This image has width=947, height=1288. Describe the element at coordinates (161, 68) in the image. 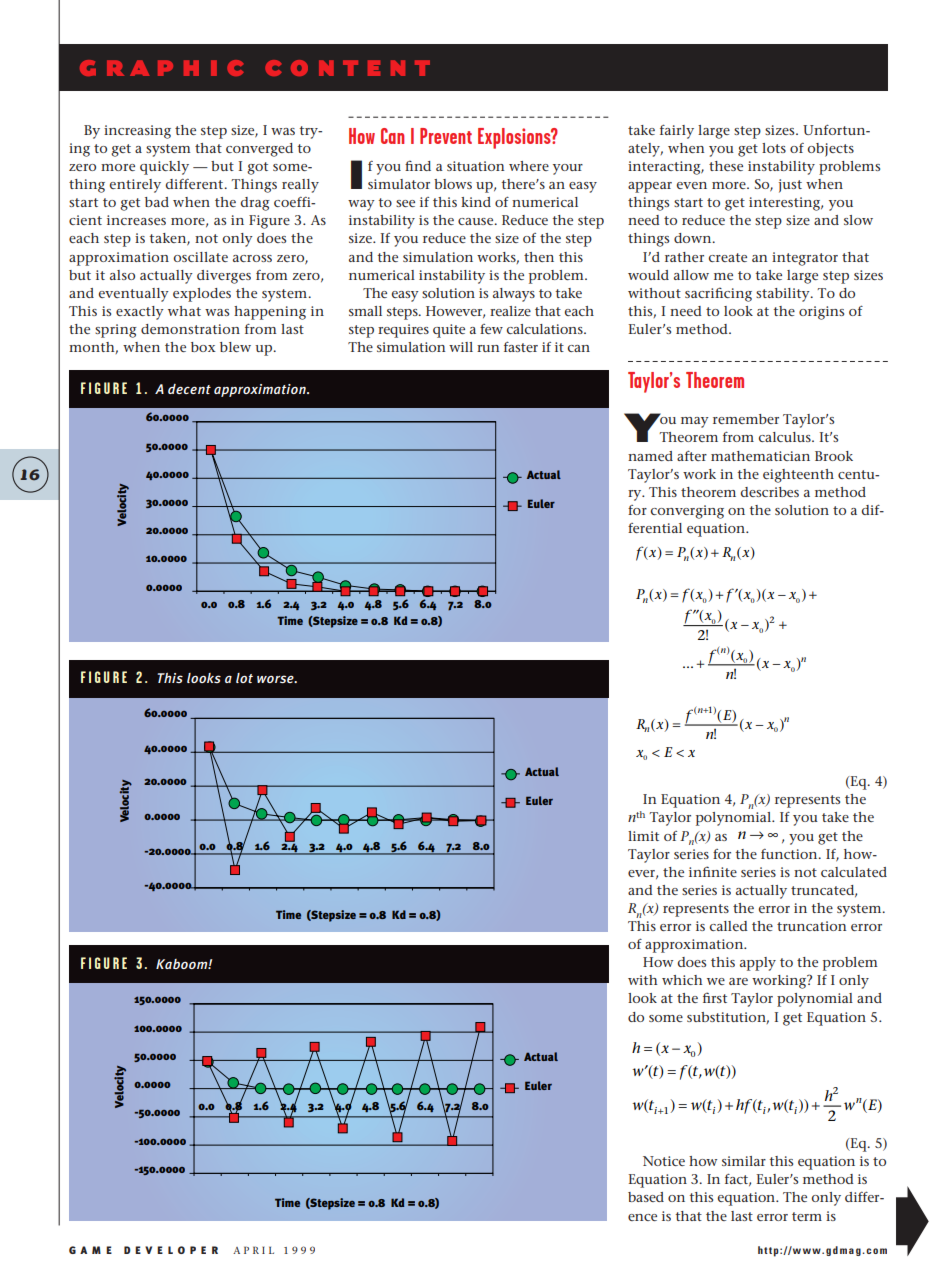

I see `GRAPHIC` at that location.
